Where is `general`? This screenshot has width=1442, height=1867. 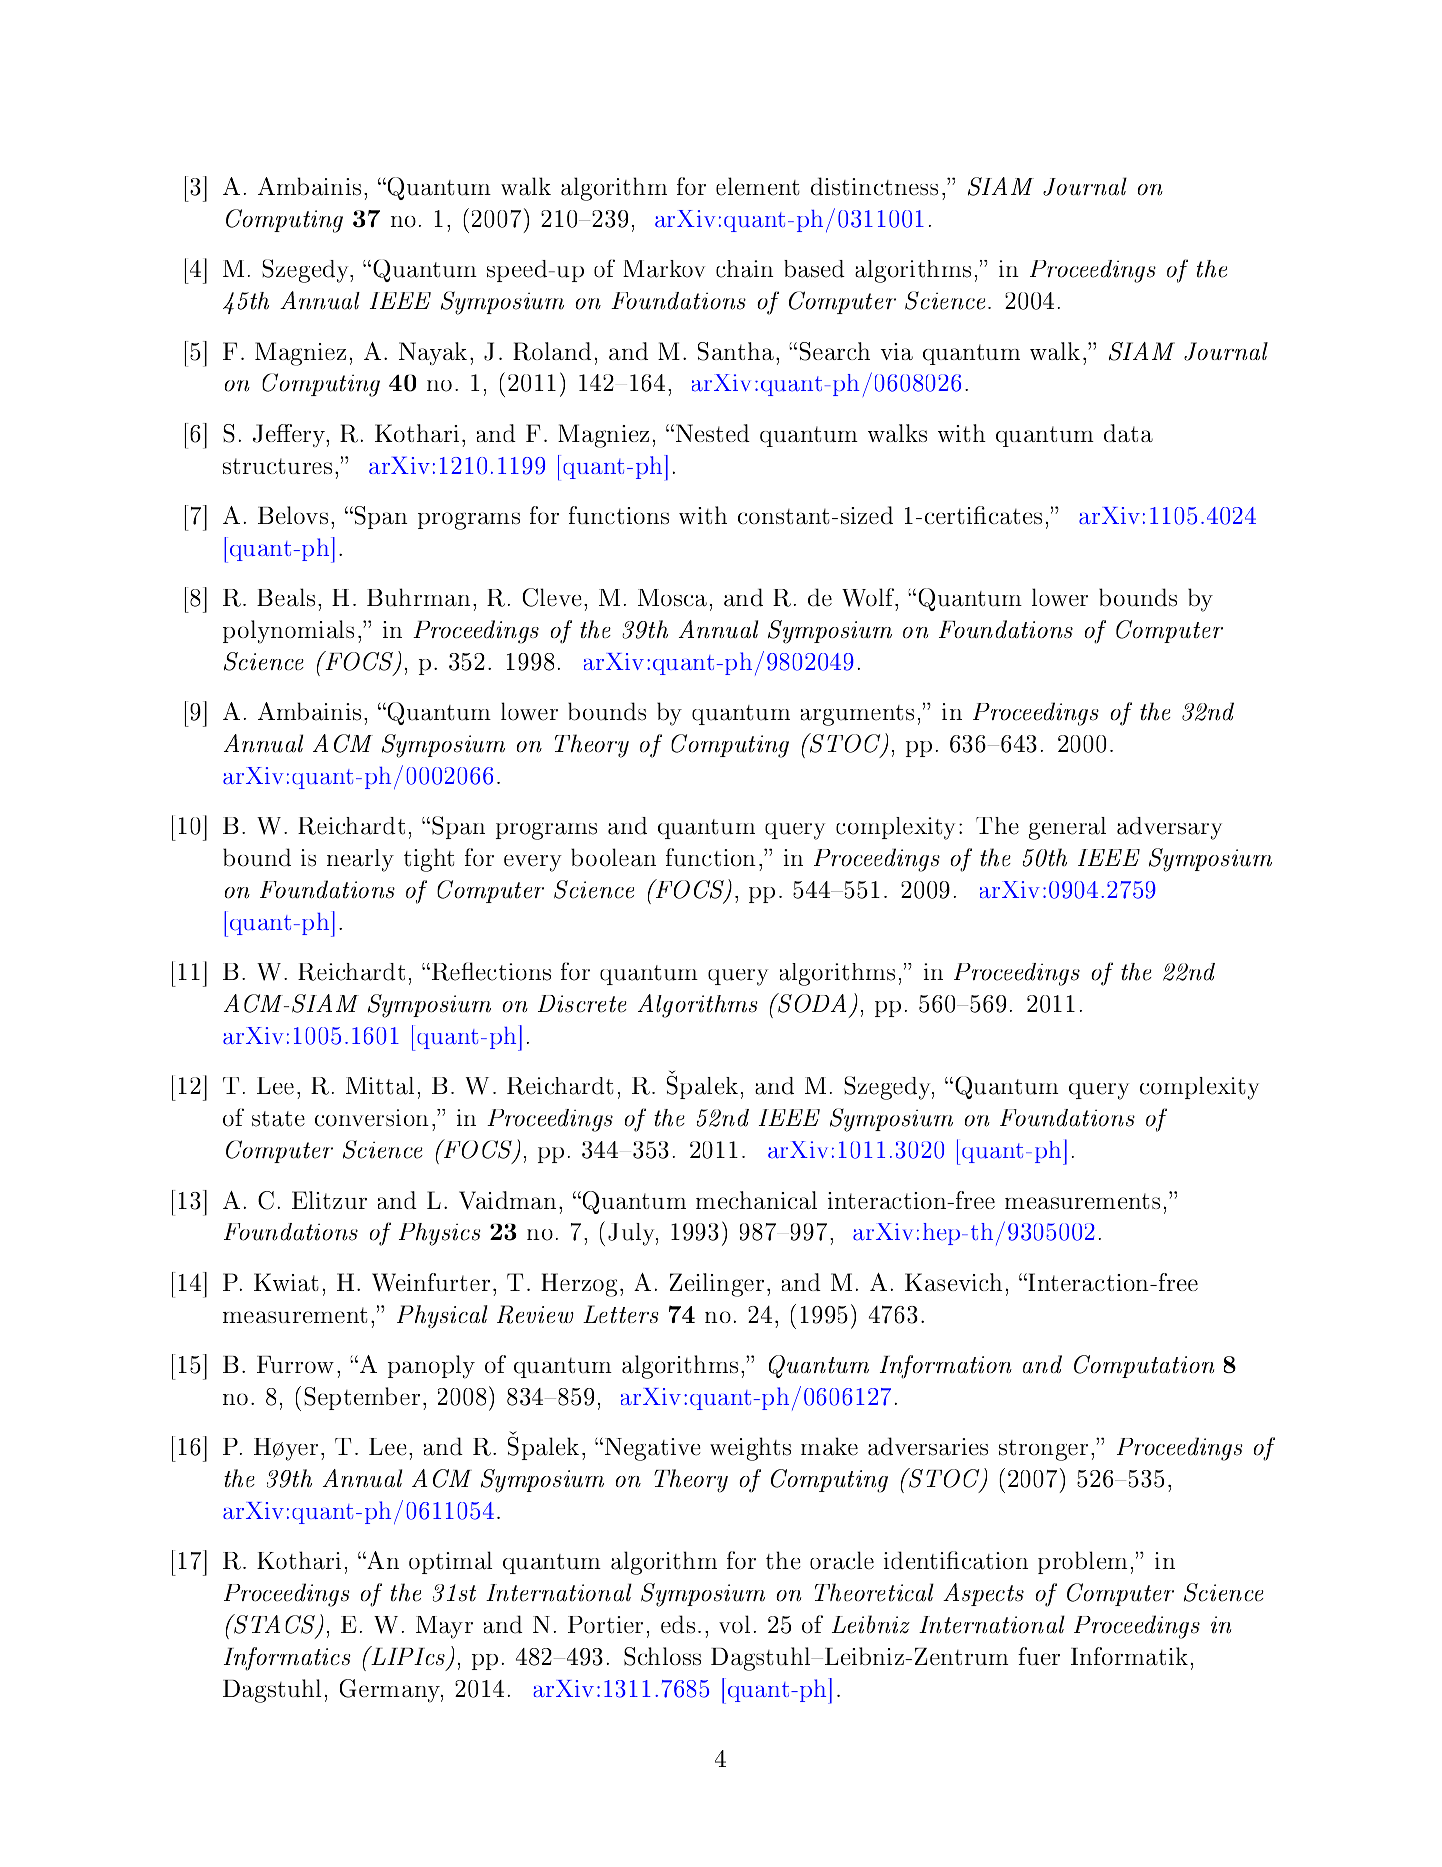 general is located at coordinates (1067, 828).
